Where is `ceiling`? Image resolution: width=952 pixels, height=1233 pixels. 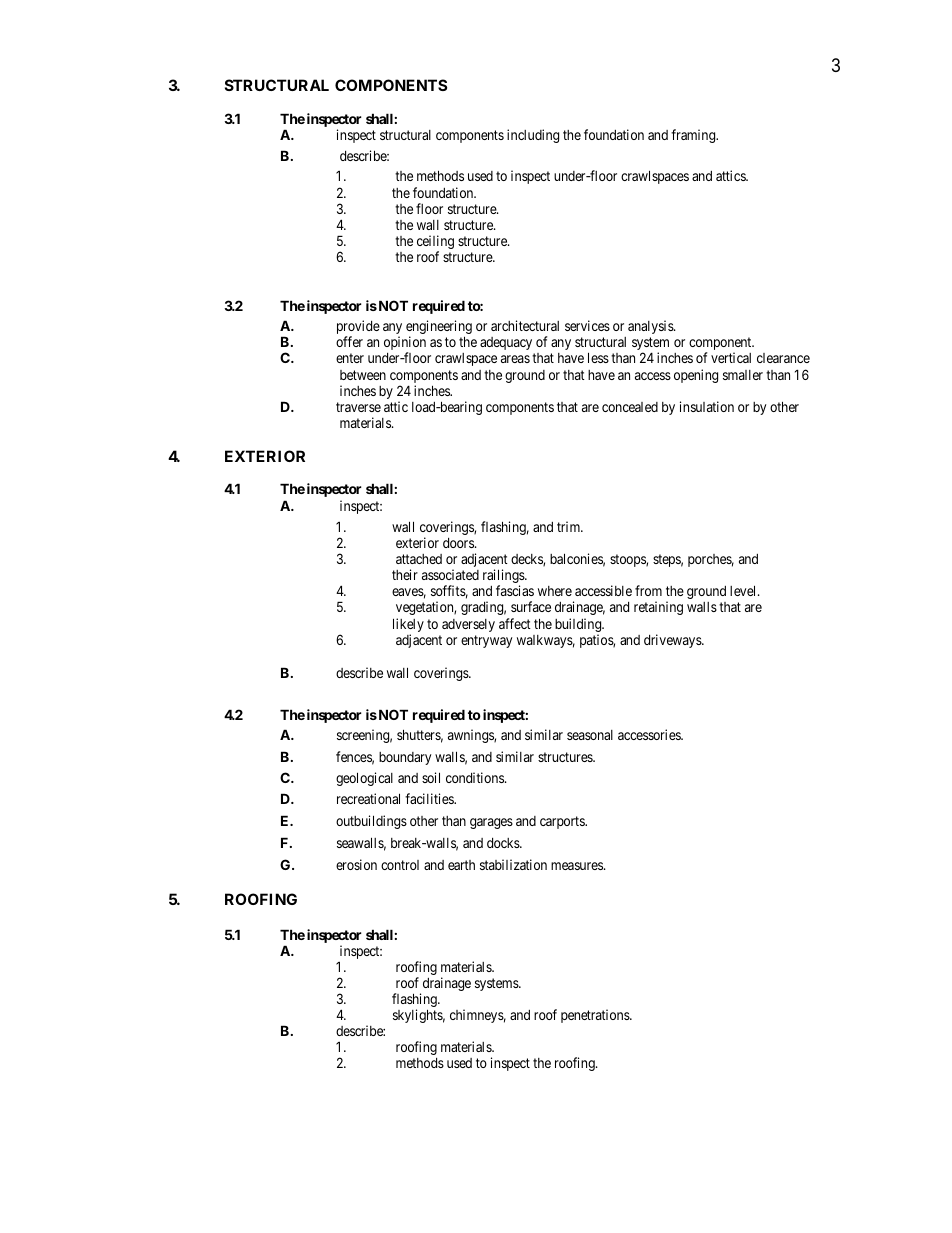 ceiling is located at coordinates (435, 243).
